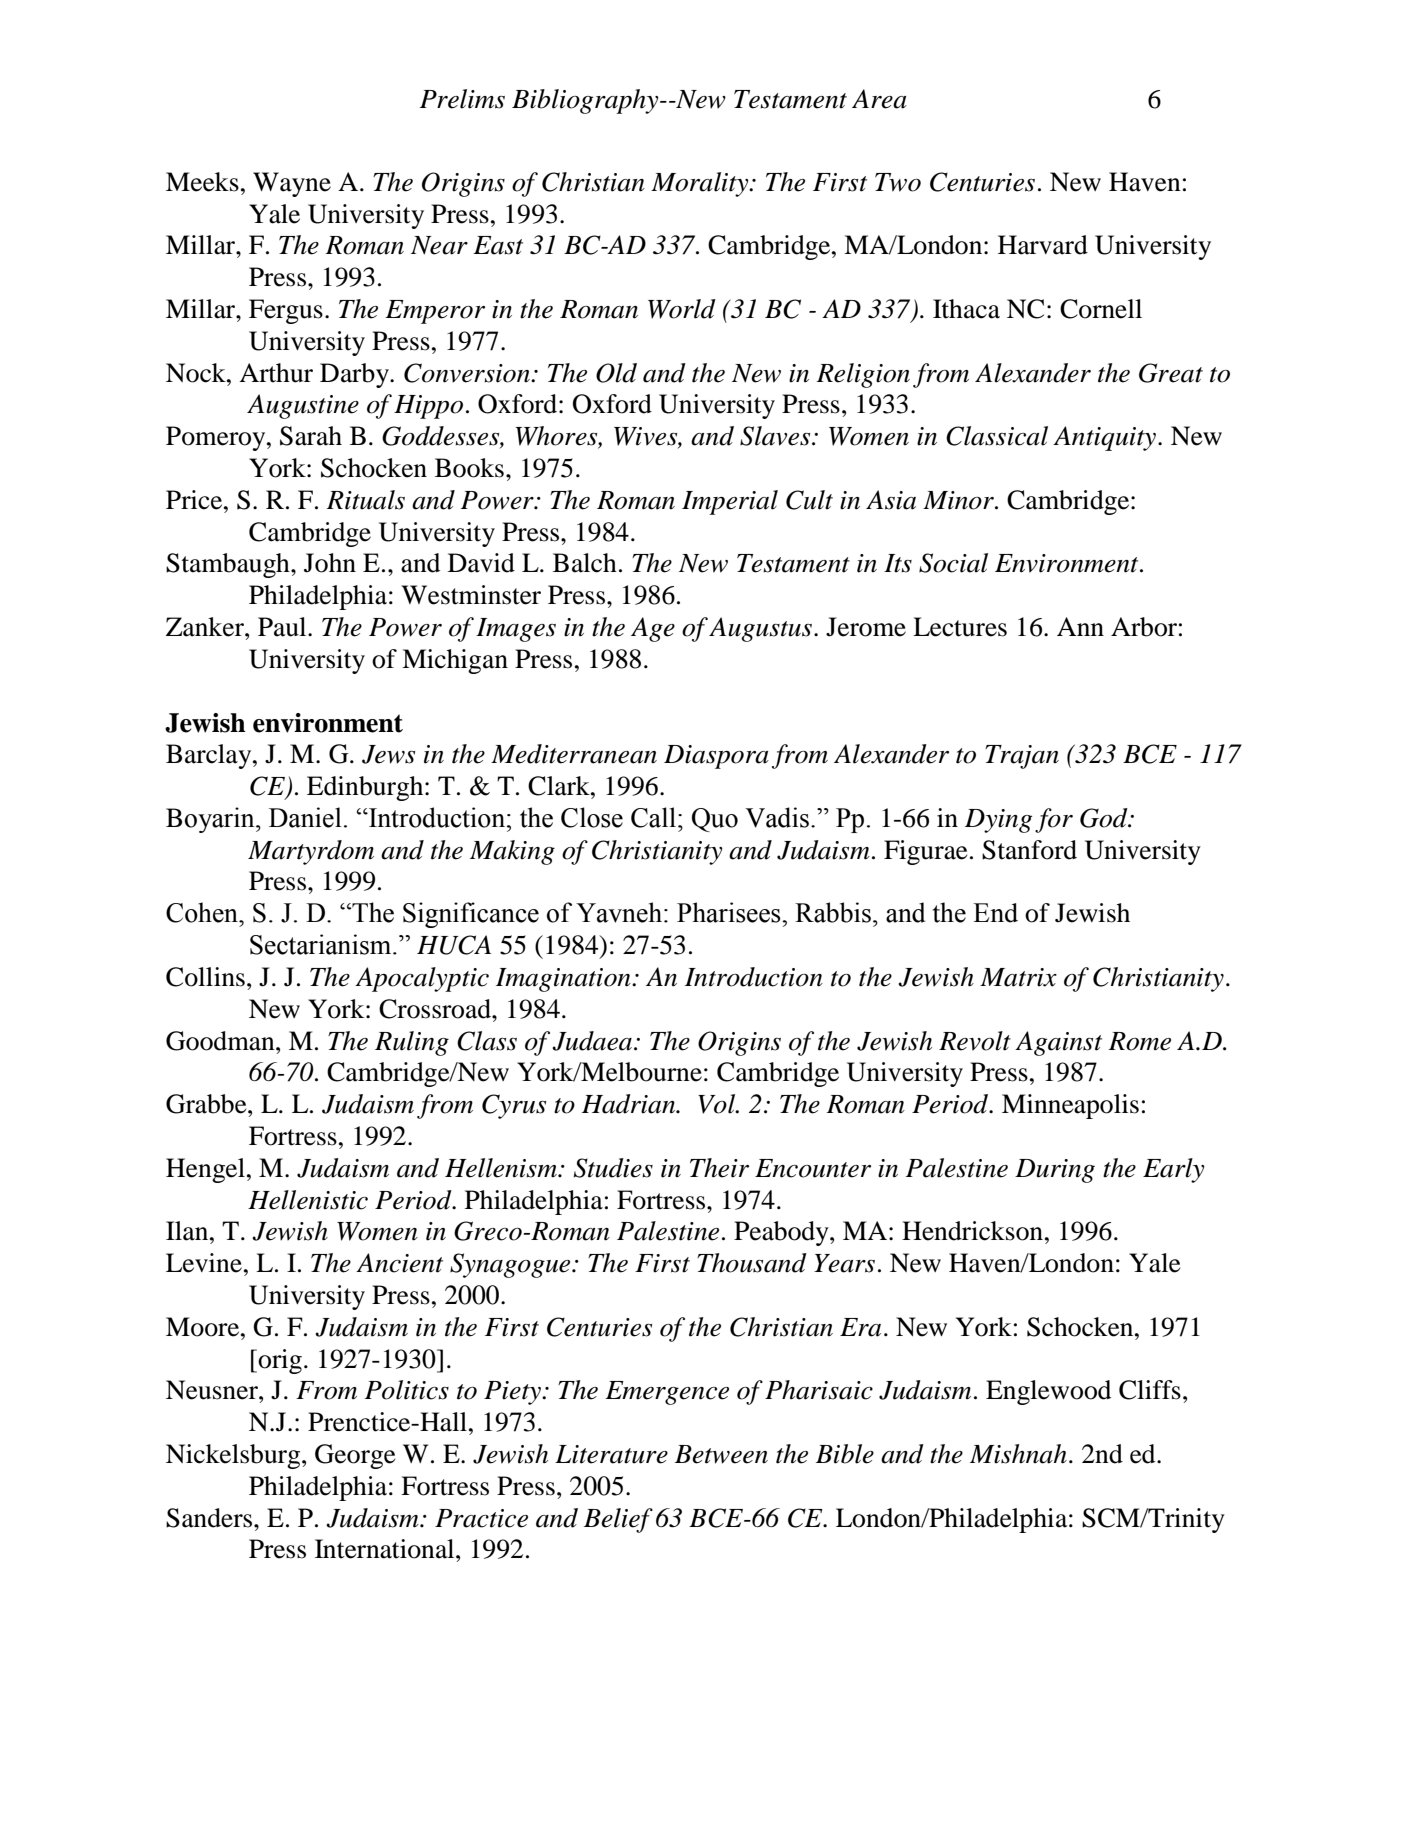  I want to click on Mishnah, so click(1018, 1454).
